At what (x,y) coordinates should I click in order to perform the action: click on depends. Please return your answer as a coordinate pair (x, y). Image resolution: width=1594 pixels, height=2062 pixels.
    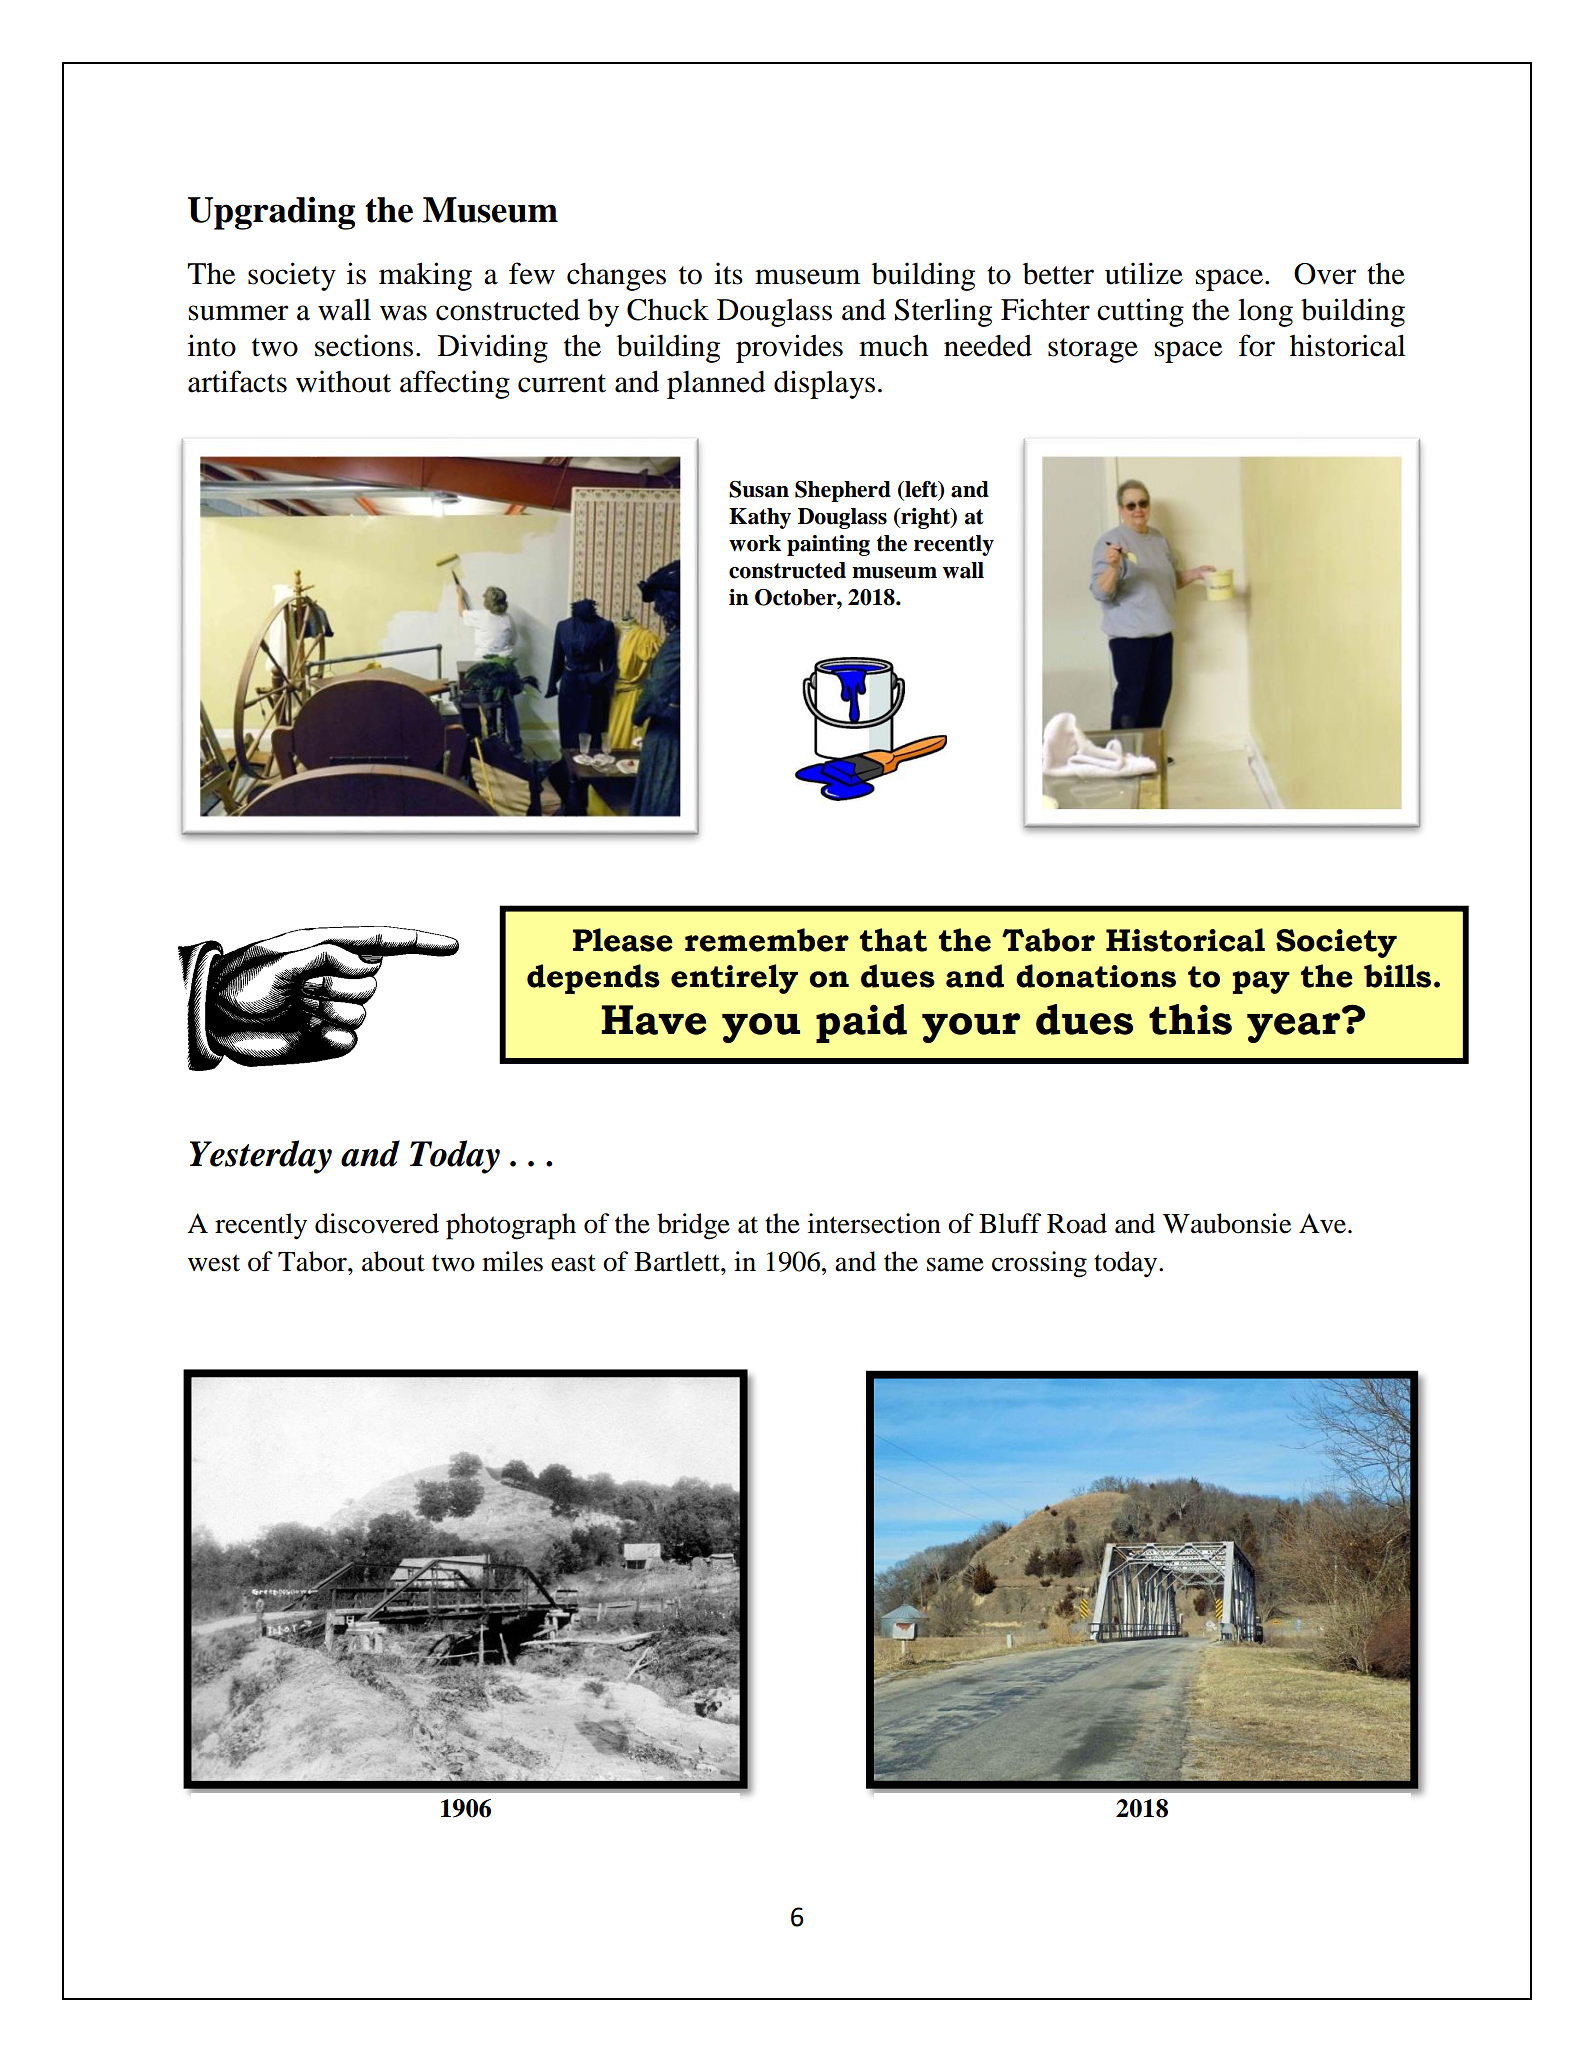
    Looking at the image, I should click on (593, 979).
